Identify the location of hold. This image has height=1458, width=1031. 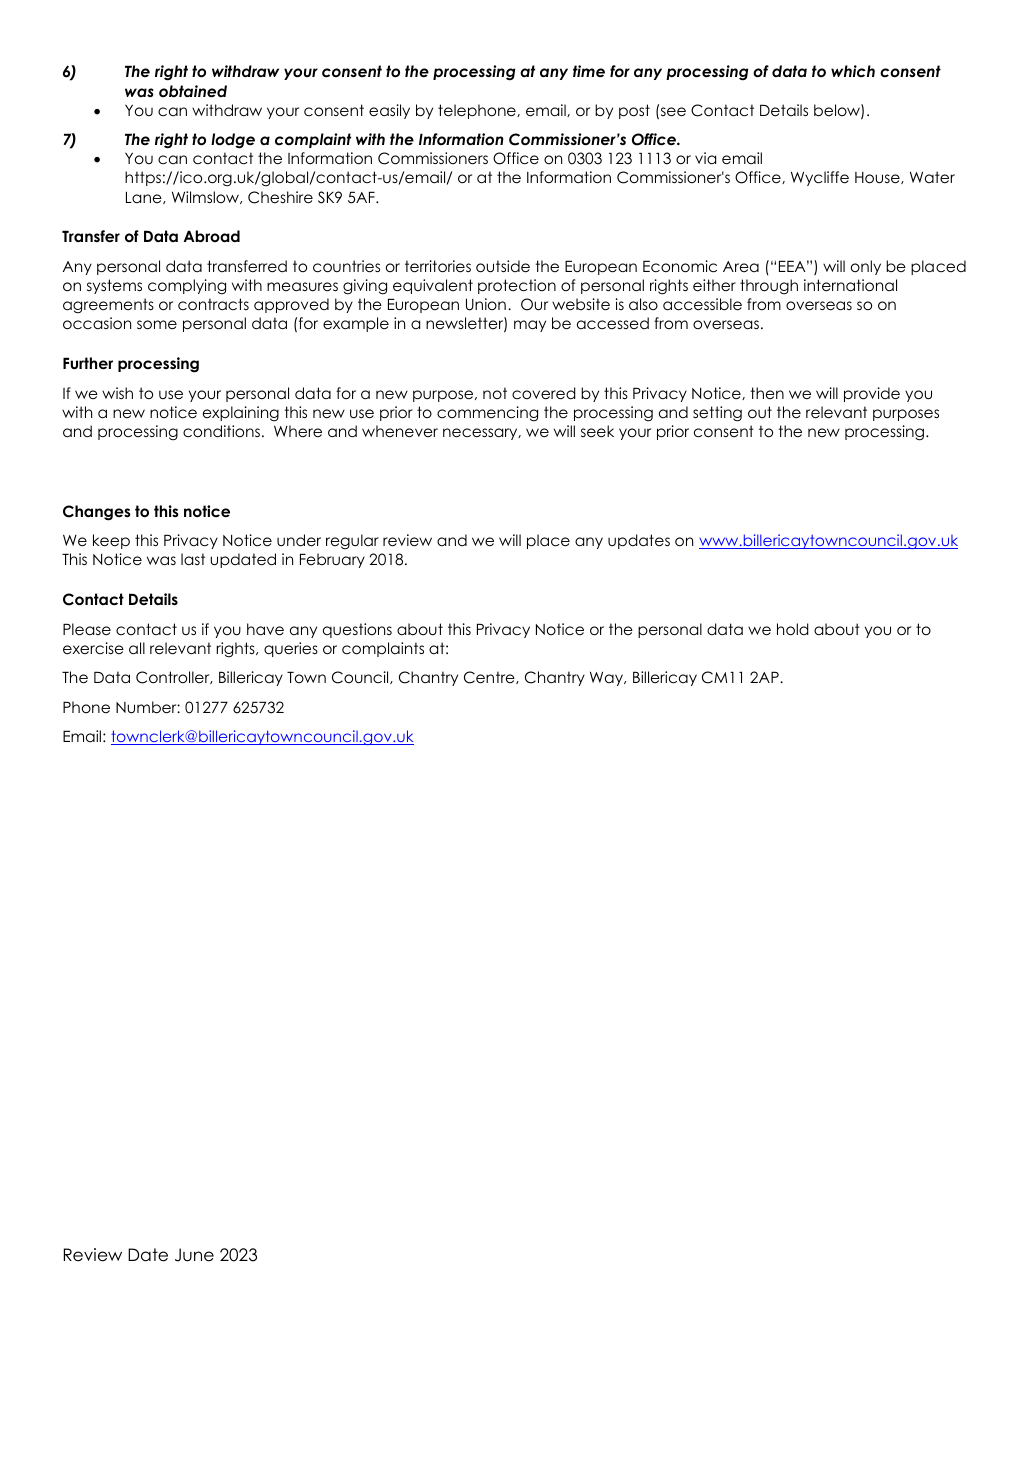
(793, 629).
